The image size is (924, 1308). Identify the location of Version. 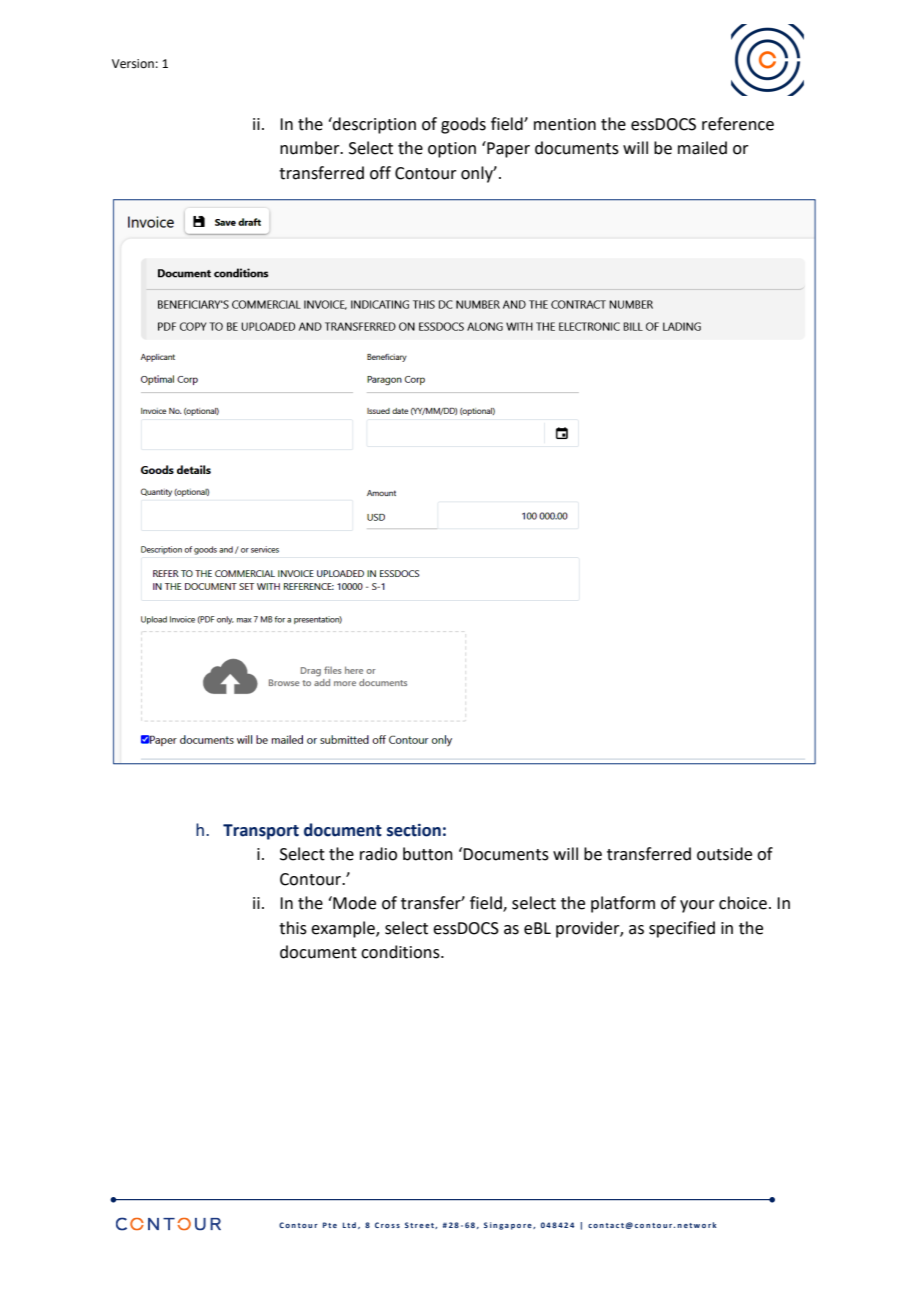
(133, 64).
